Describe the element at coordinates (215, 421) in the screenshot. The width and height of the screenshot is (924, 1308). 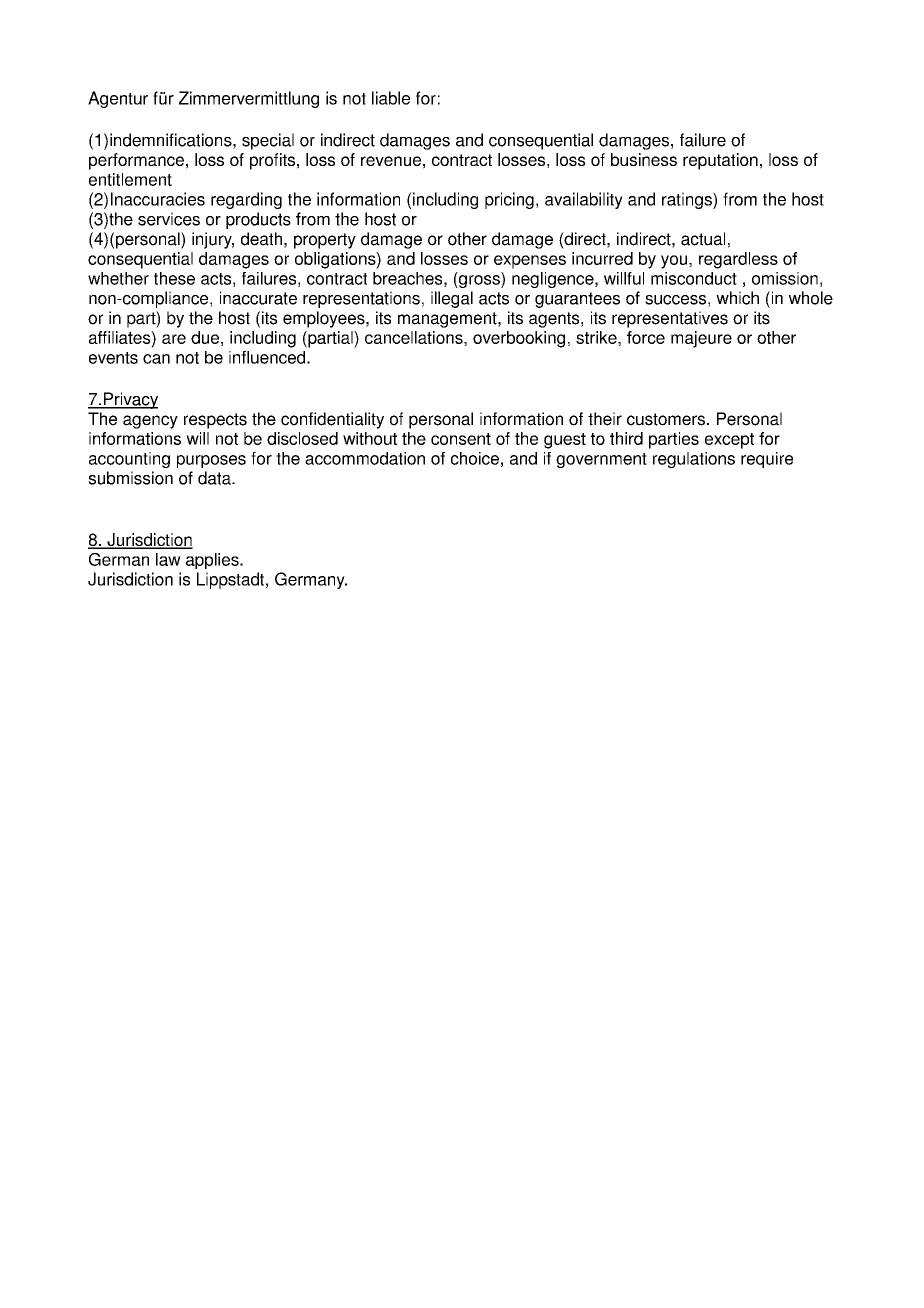
I see `respects` at that location.
